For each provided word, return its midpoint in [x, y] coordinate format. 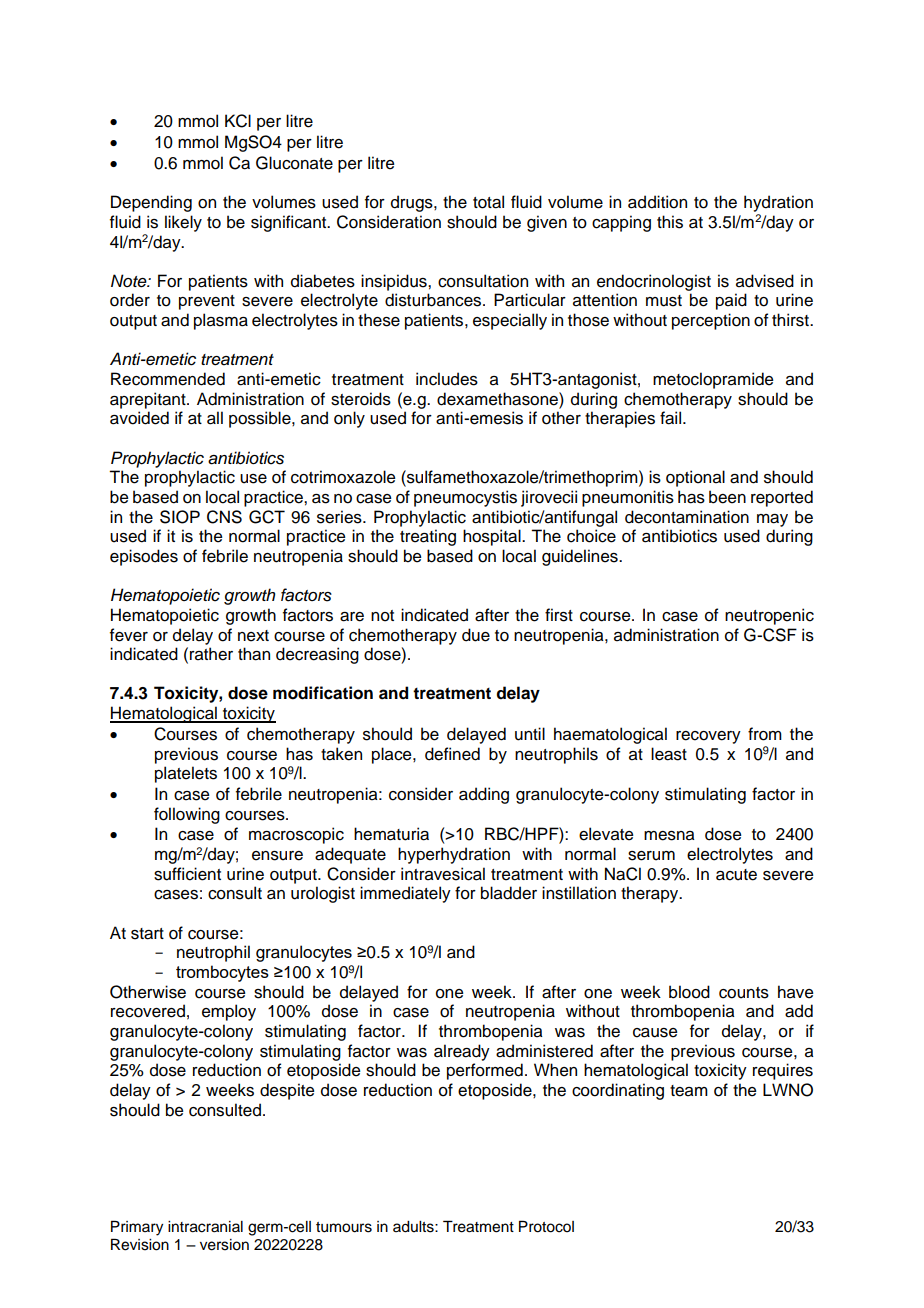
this [670, 222]
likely [183, 223]
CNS [224, 517]
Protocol [546, 1226]
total [488, 202]
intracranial [205, 1227]
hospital [493, 537]
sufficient [187, 874]
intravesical [443, 874]
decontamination [687, 517]
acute [736, 875]
